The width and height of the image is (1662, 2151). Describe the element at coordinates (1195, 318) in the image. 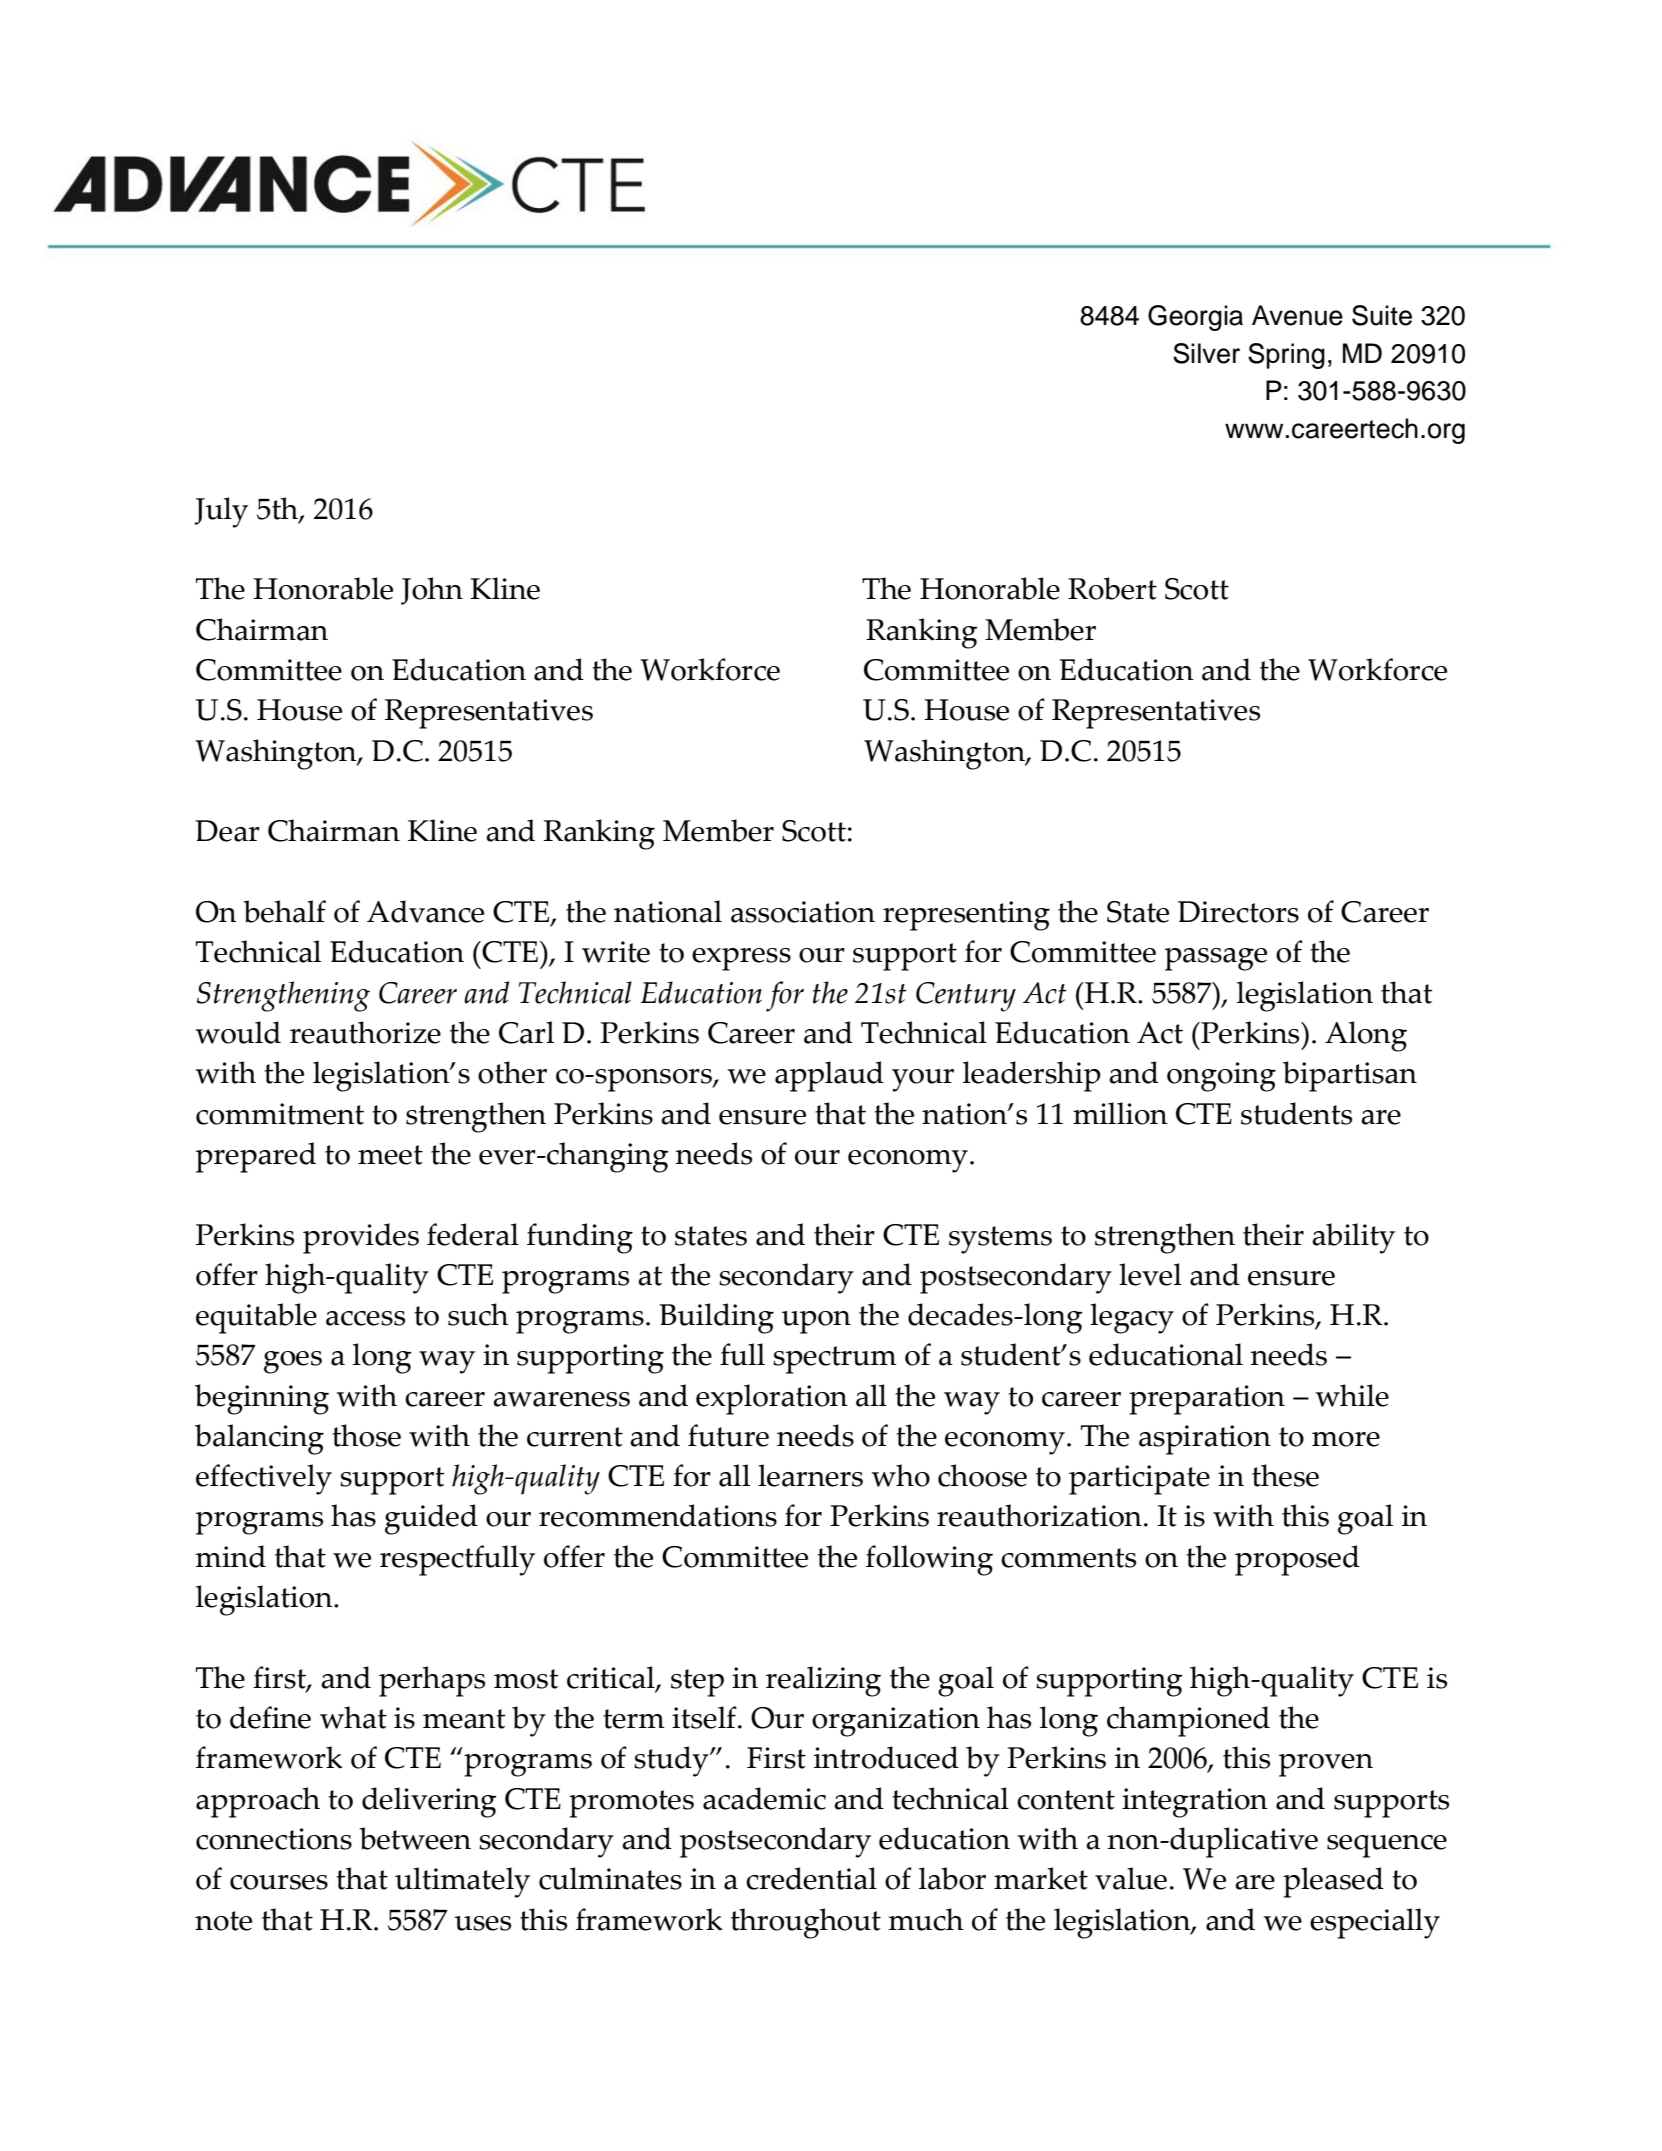

I see `Georgia` at that location.
